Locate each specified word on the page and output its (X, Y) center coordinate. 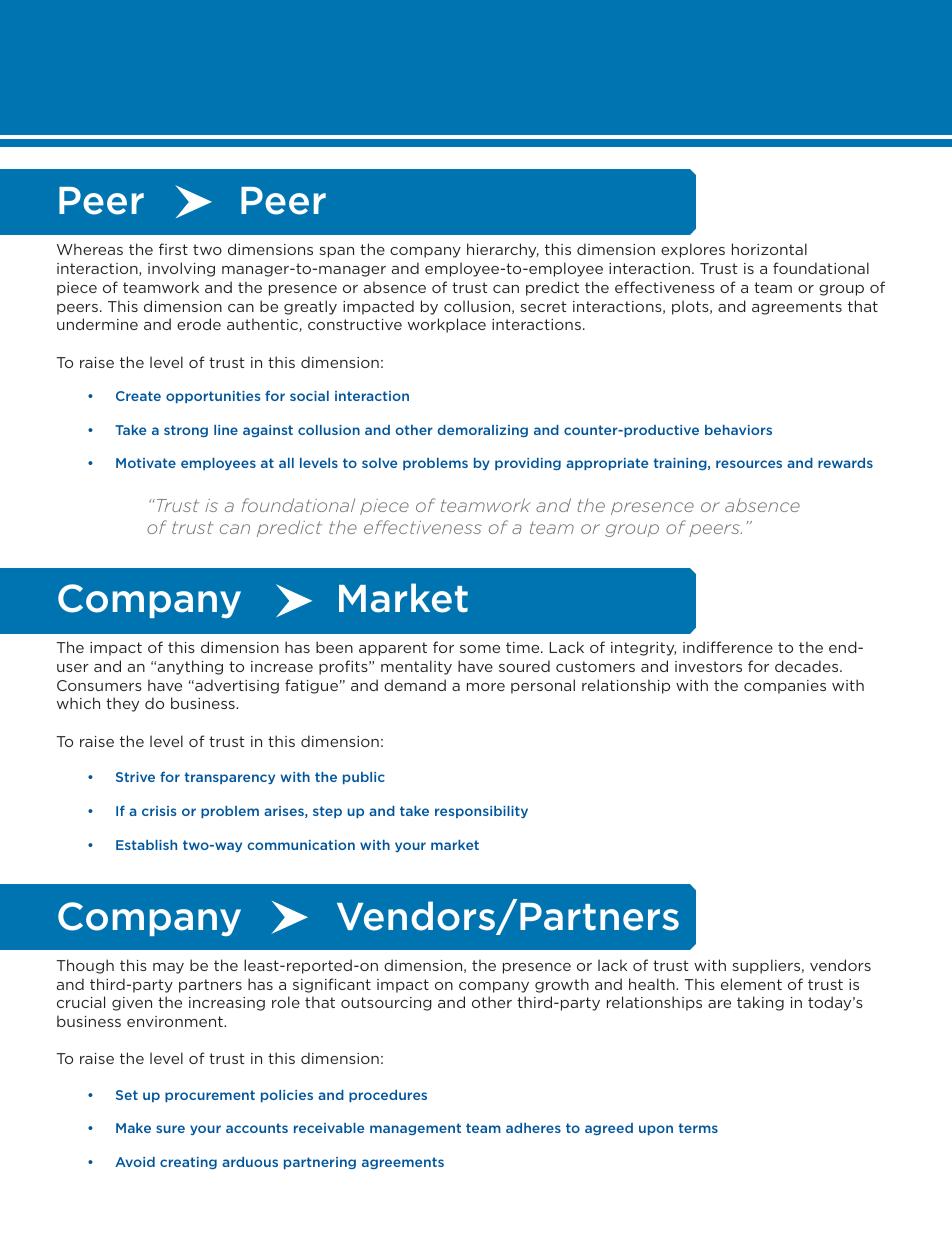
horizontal (769, 249)
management (415, 1129)
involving (181, 269)
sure (170, 1129)
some (480, 649)
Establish (146, 845)
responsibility (481, 812)
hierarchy (503, 250)
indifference (728, 647)
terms (698, 1128)
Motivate (146, 463)
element (751, 984)
